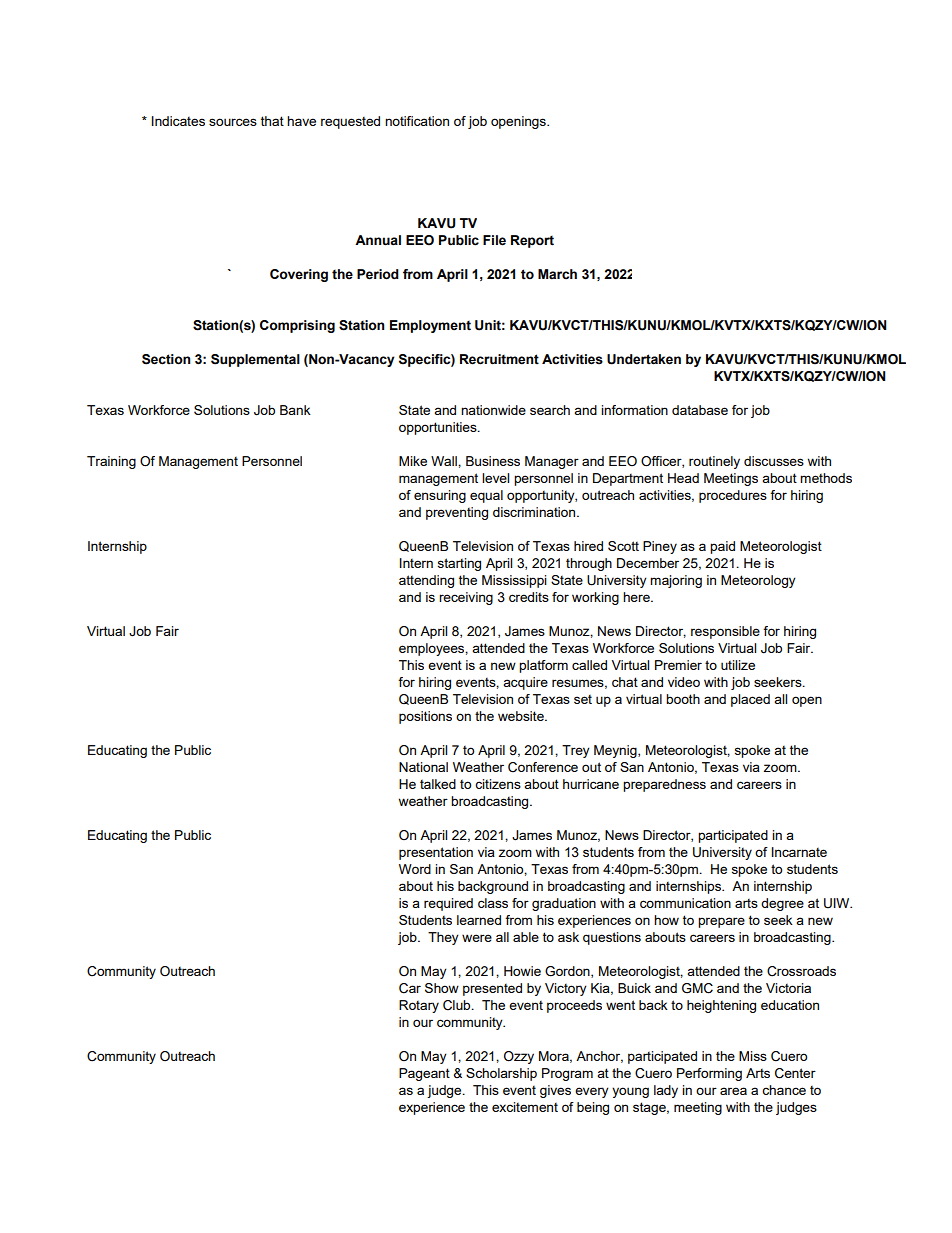  I want to click on Report, so click(532, 241).
